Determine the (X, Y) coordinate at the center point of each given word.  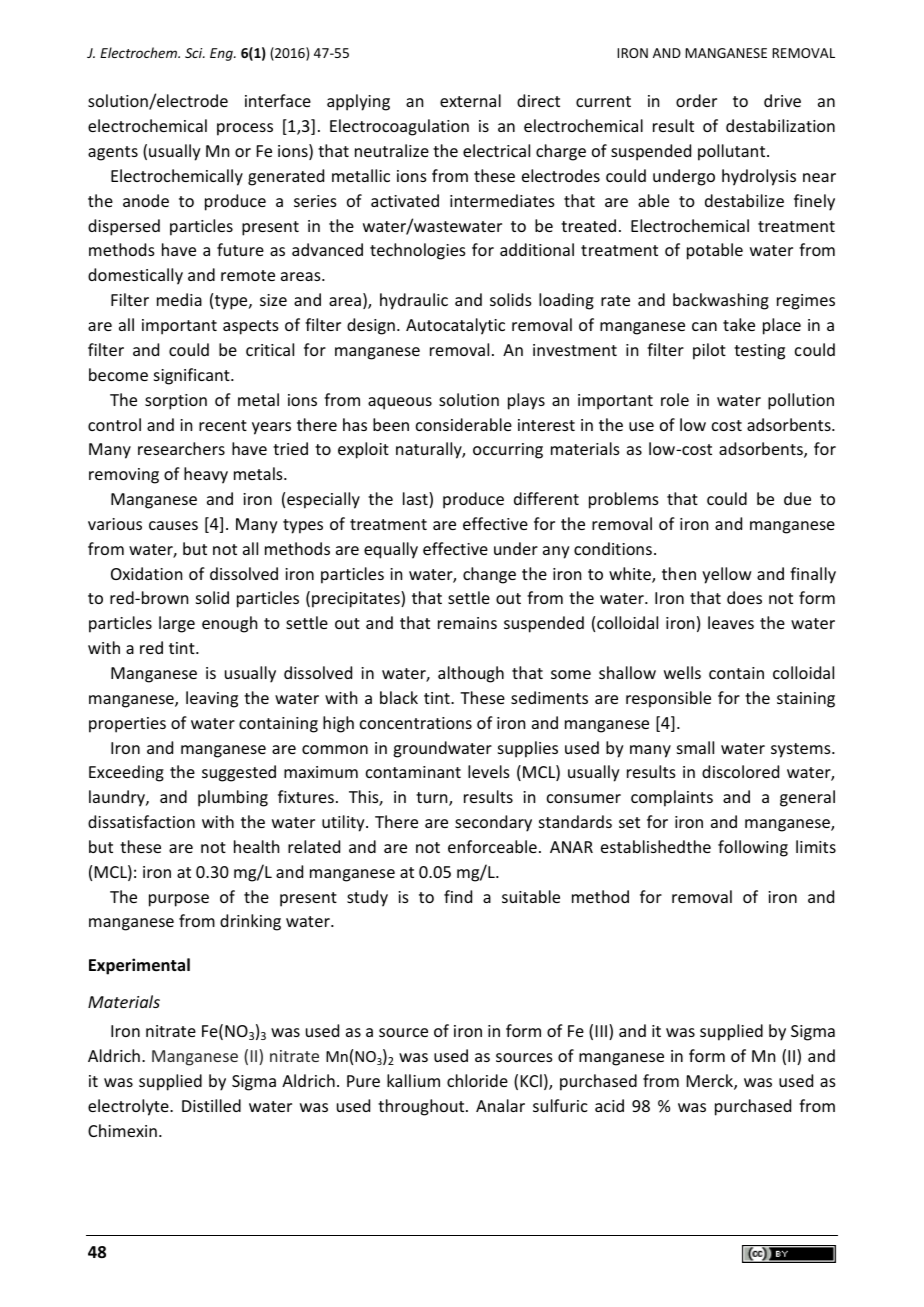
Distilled (211, 1105)
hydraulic (414, 301)
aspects (251, 327)
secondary (493, 823)
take (739, 324)
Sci (195, 53)
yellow (726, 575)
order (696, 100)
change (489, 575)
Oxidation (146, 573)
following (753, 848)
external (470, 100)
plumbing (233, 798)
